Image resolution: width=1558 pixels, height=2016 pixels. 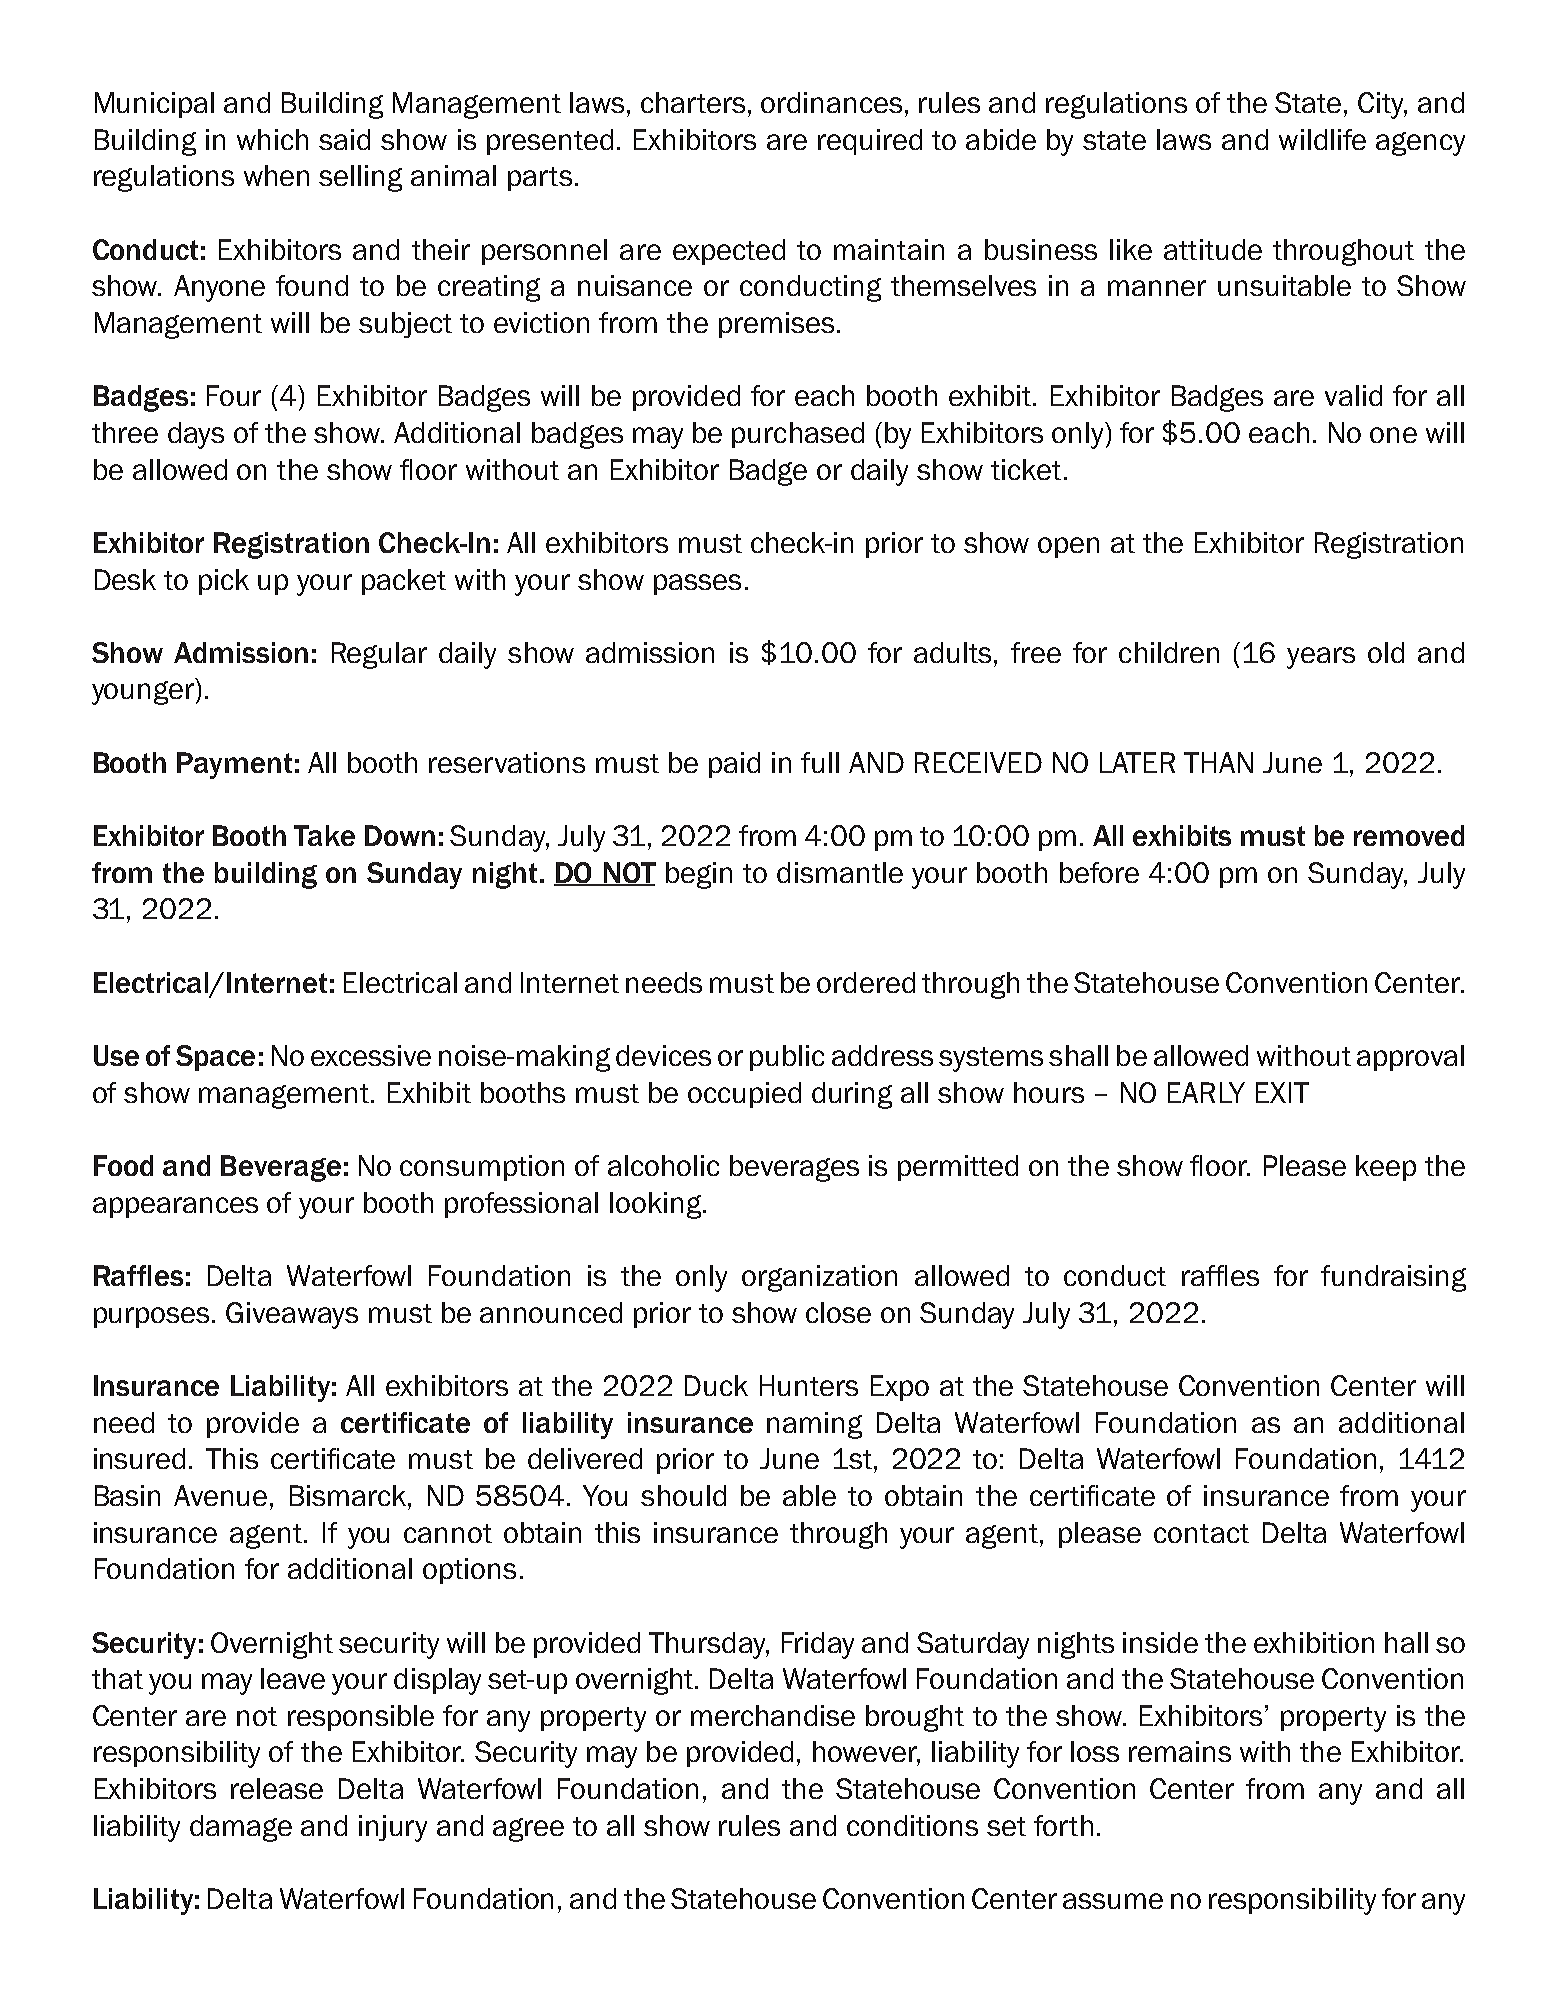 I want to click on days, so click(x=196, y=435).
